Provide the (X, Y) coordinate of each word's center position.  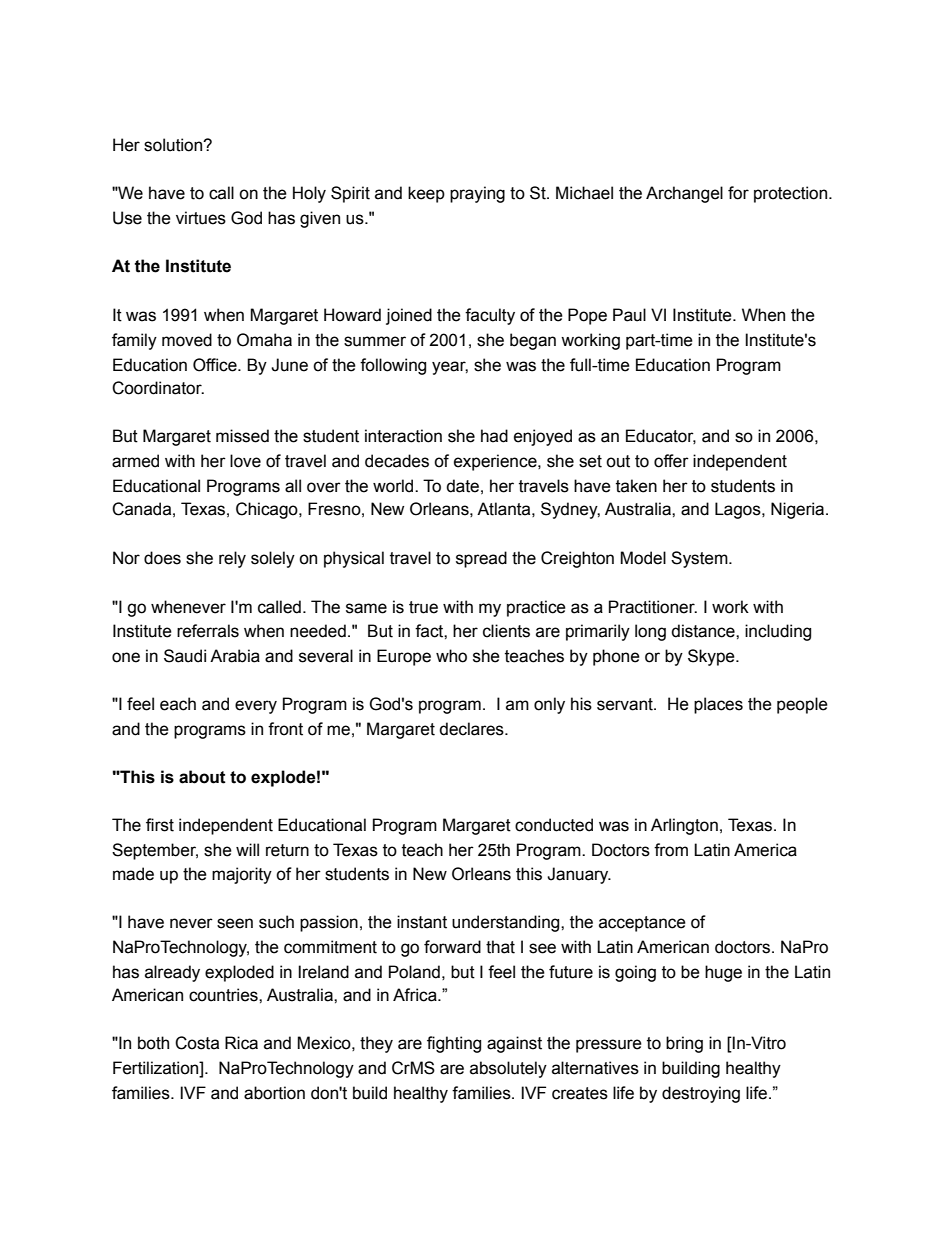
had (494, 436)
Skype (712, 657)
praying (477, 194)
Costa (197, 1043)
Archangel (684, 194)
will (247, 849)
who (451, 656)
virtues (201, 218)
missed (242, 436)
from (671, 850)
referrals (208, 631)
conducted (554, 825)
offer (671, 461)
